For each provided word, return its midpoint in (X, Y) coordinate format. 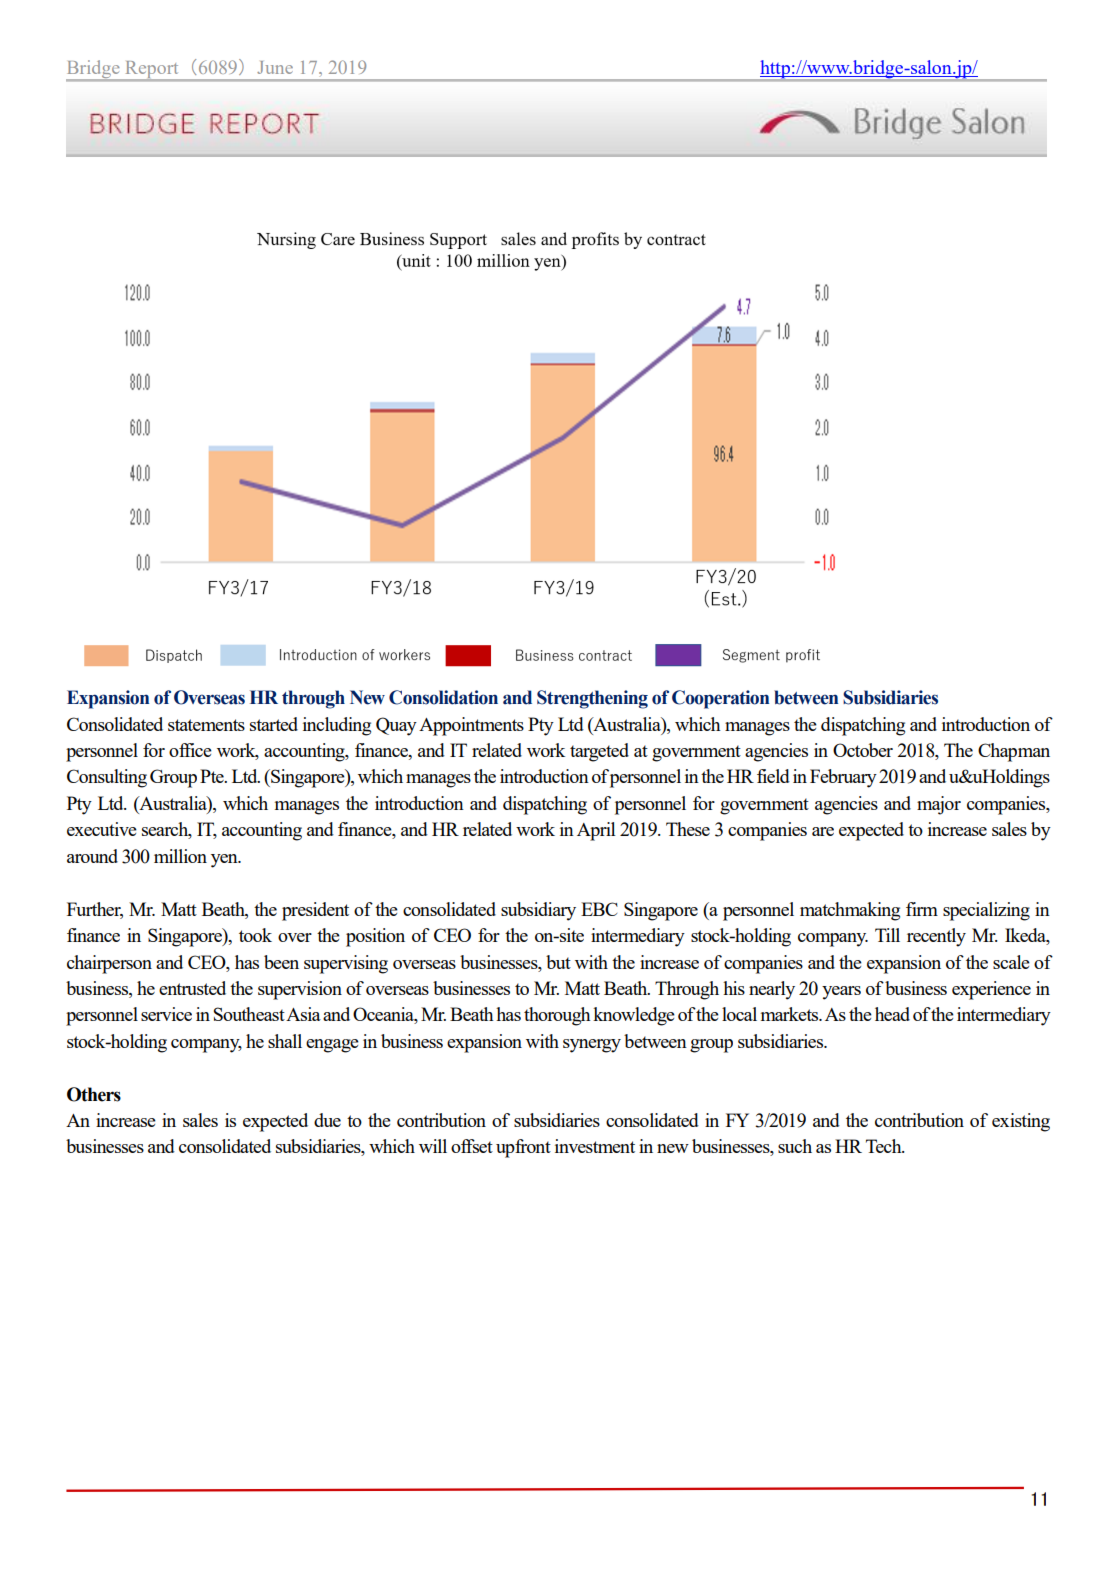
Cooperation (720, 699)
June (275, 67)
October (863, 750)
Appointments (471, 726)
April (596, 831)
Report (152, 71)
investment (595, 1146)
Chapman (1014, 752)
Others (94, 1094)
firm (922, 909)
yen (225, 861)
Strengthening (592, 699)
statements (206, 725)
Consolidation (443, 697)
